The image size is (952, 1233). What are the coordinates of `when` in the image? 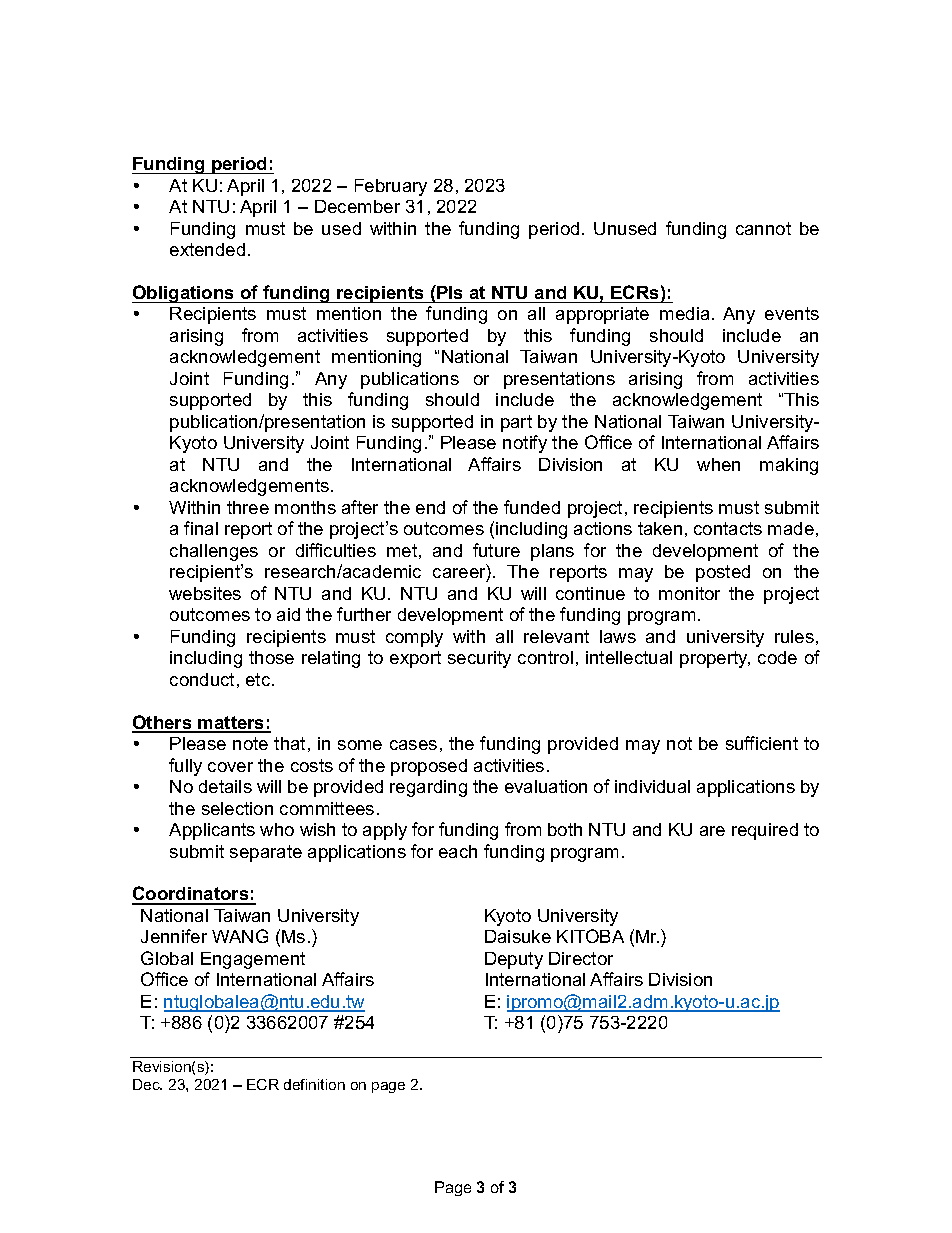 It's located at (718, 464).
